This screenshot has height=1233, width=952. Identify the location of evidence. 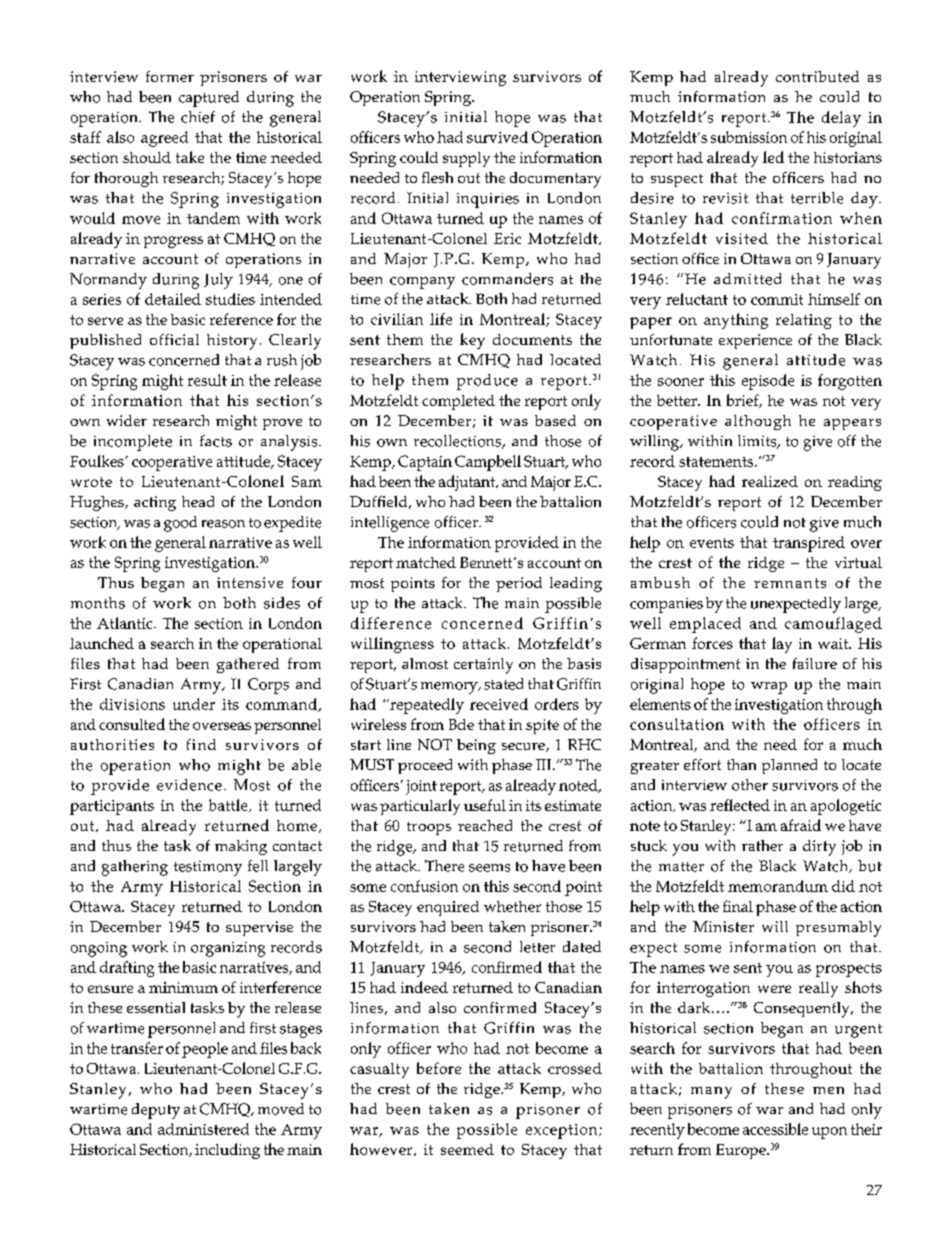
(189, 785).
